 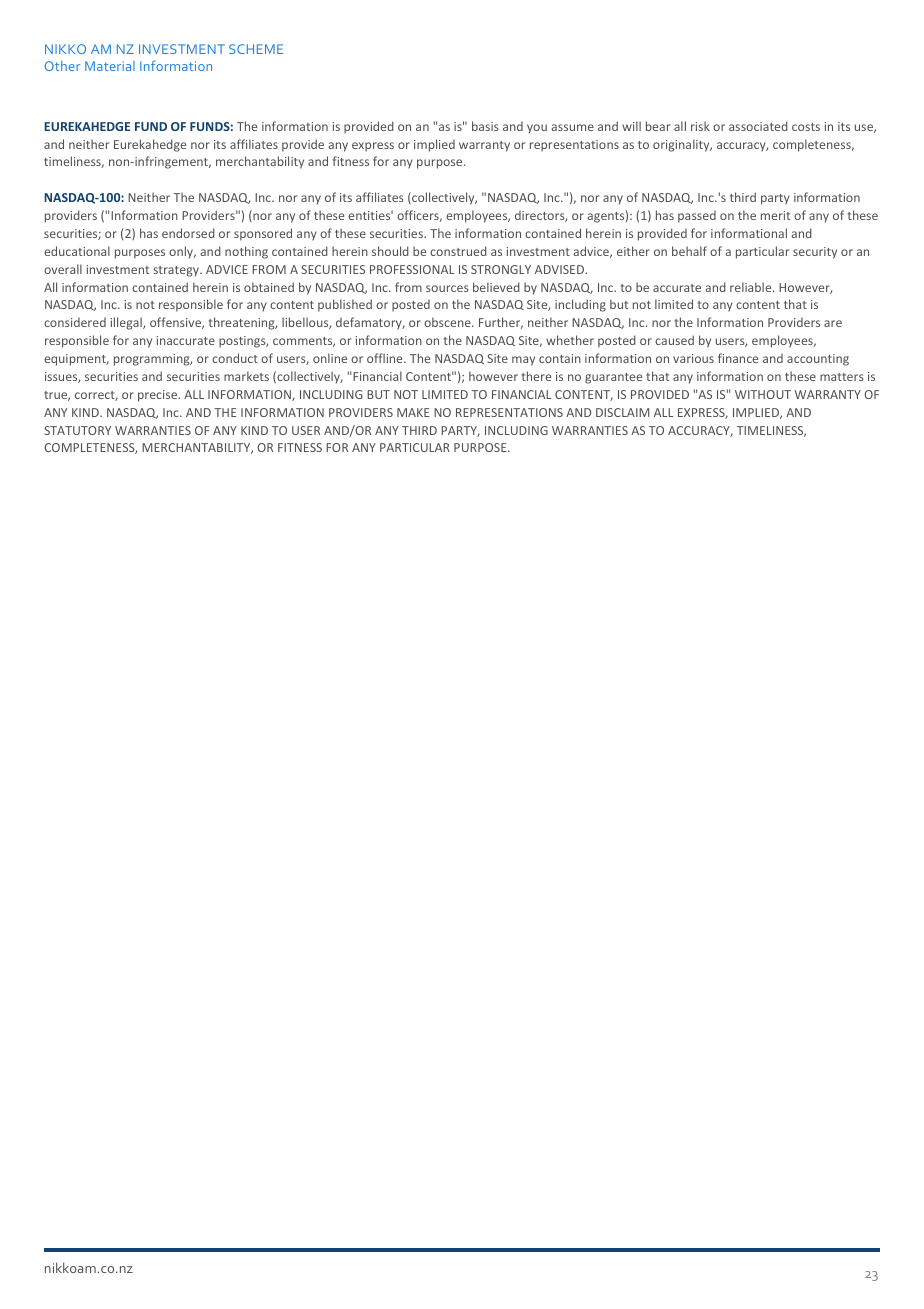 What do you see at coordinates (775, 215) in the image?
I see `merit` at bounding box center [775, 215].
